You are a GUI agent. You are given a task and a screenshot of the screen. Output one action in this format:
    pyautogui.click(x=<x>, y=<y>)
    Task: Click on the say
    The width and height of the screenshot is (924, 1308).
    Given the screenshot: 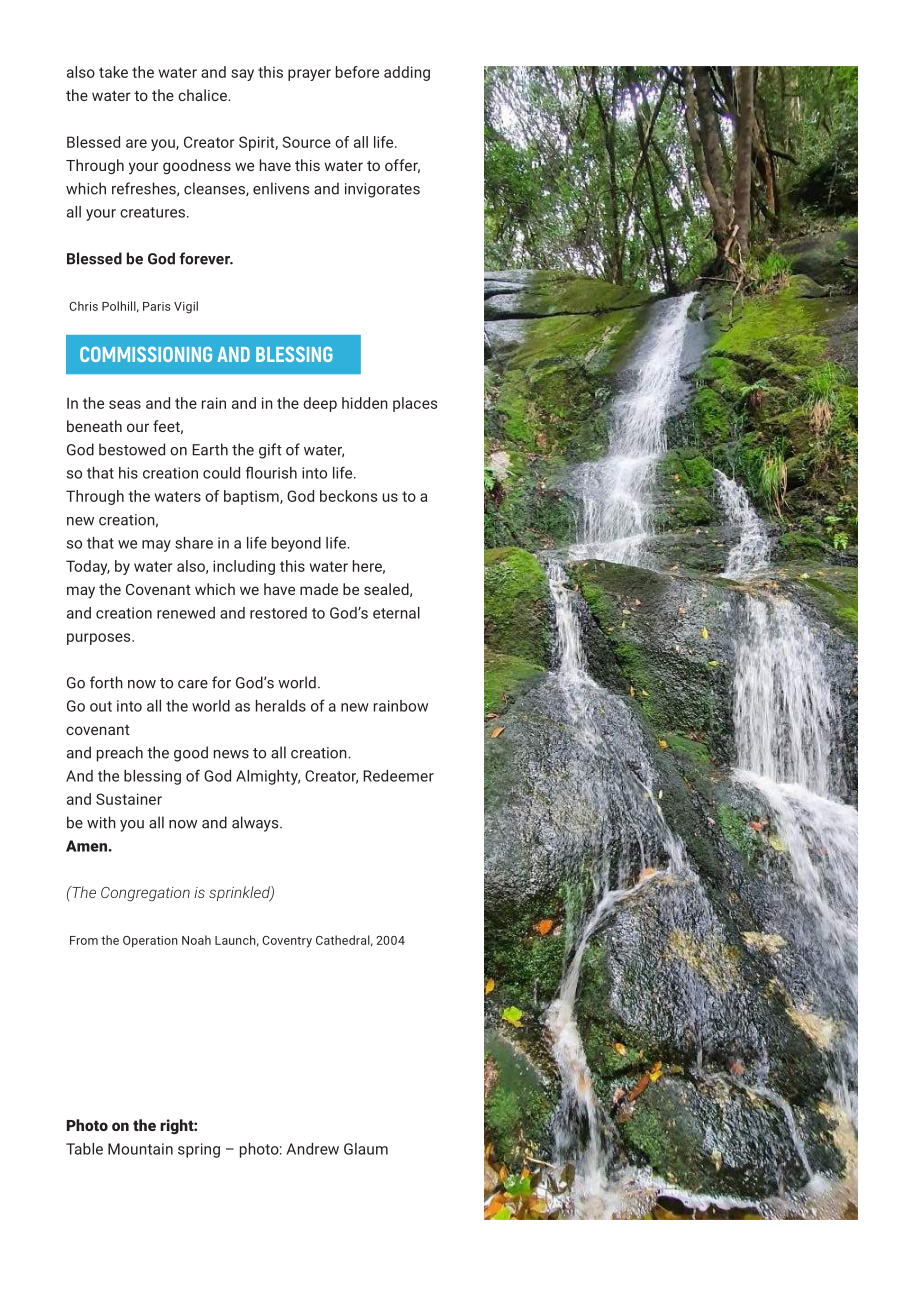 What is the action you would take?
    pyautogui.click(x=242, y=75)
